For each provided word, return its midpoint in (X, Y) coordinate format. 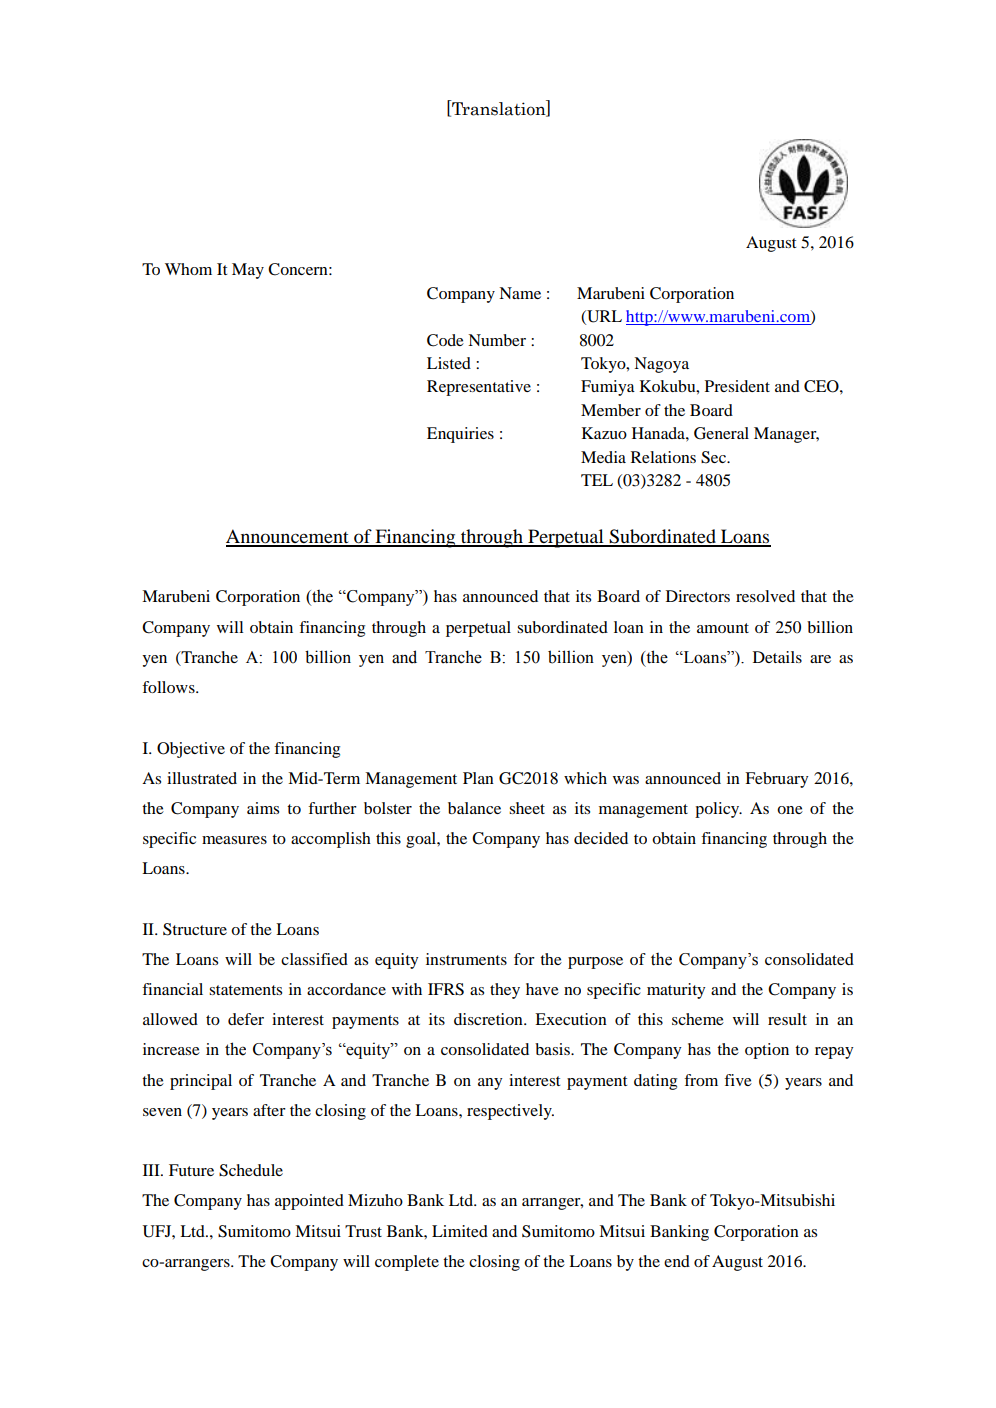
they (505, 991)
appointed (309, 1202)
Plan (478, 778)
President (737, 386)
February (776, 780)
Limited (460, 1231)
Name (520, 293)
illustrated (202, 778)
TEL (597, 480)
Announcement (288, 537)
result (787, 1019)
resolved (765, 596)
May (248, 271)
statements (245, 990)
